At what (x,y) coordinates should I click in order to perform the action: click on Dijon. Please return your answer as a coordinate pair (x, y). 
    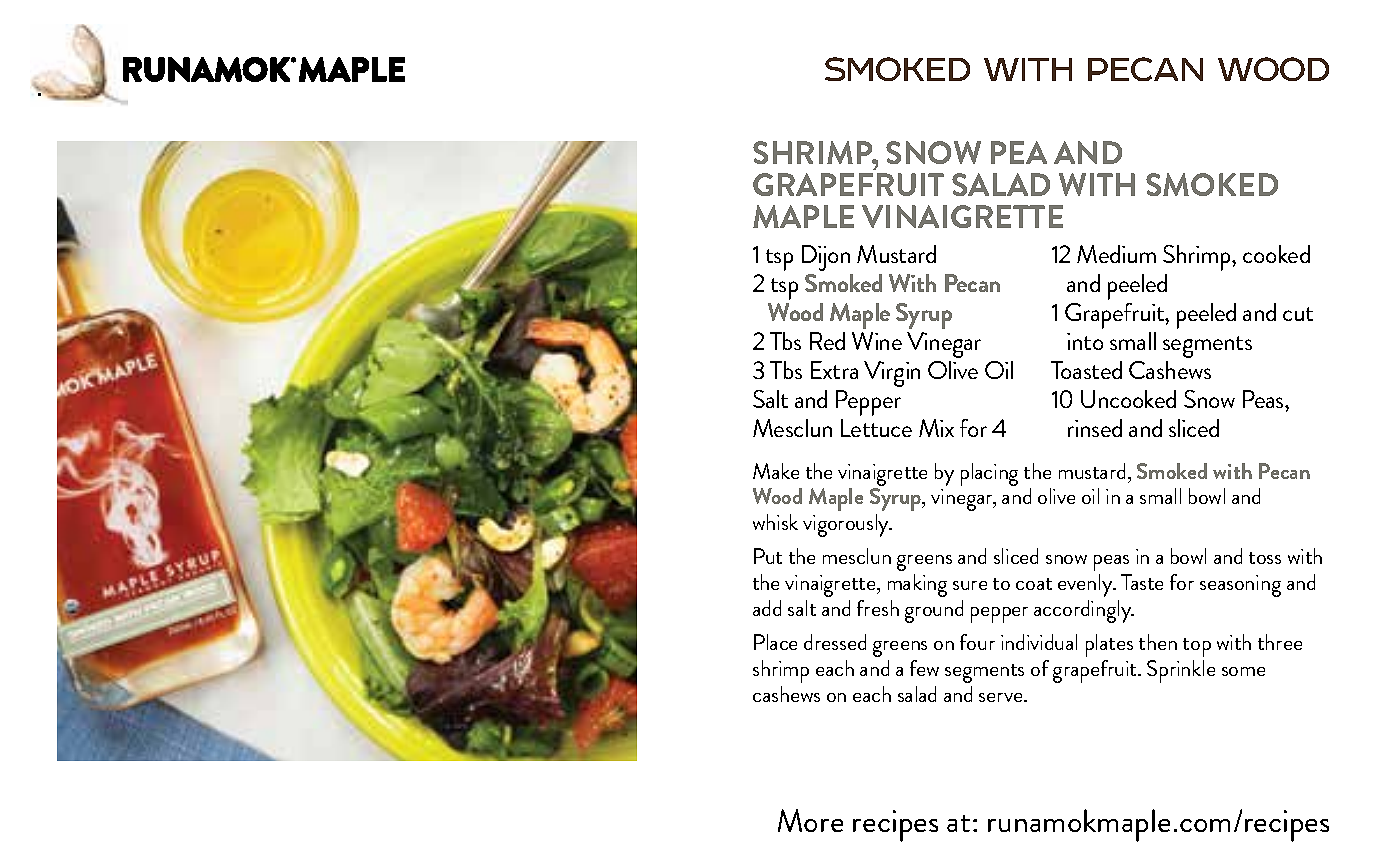
    Looking at the image, I should click on (826, 258).
